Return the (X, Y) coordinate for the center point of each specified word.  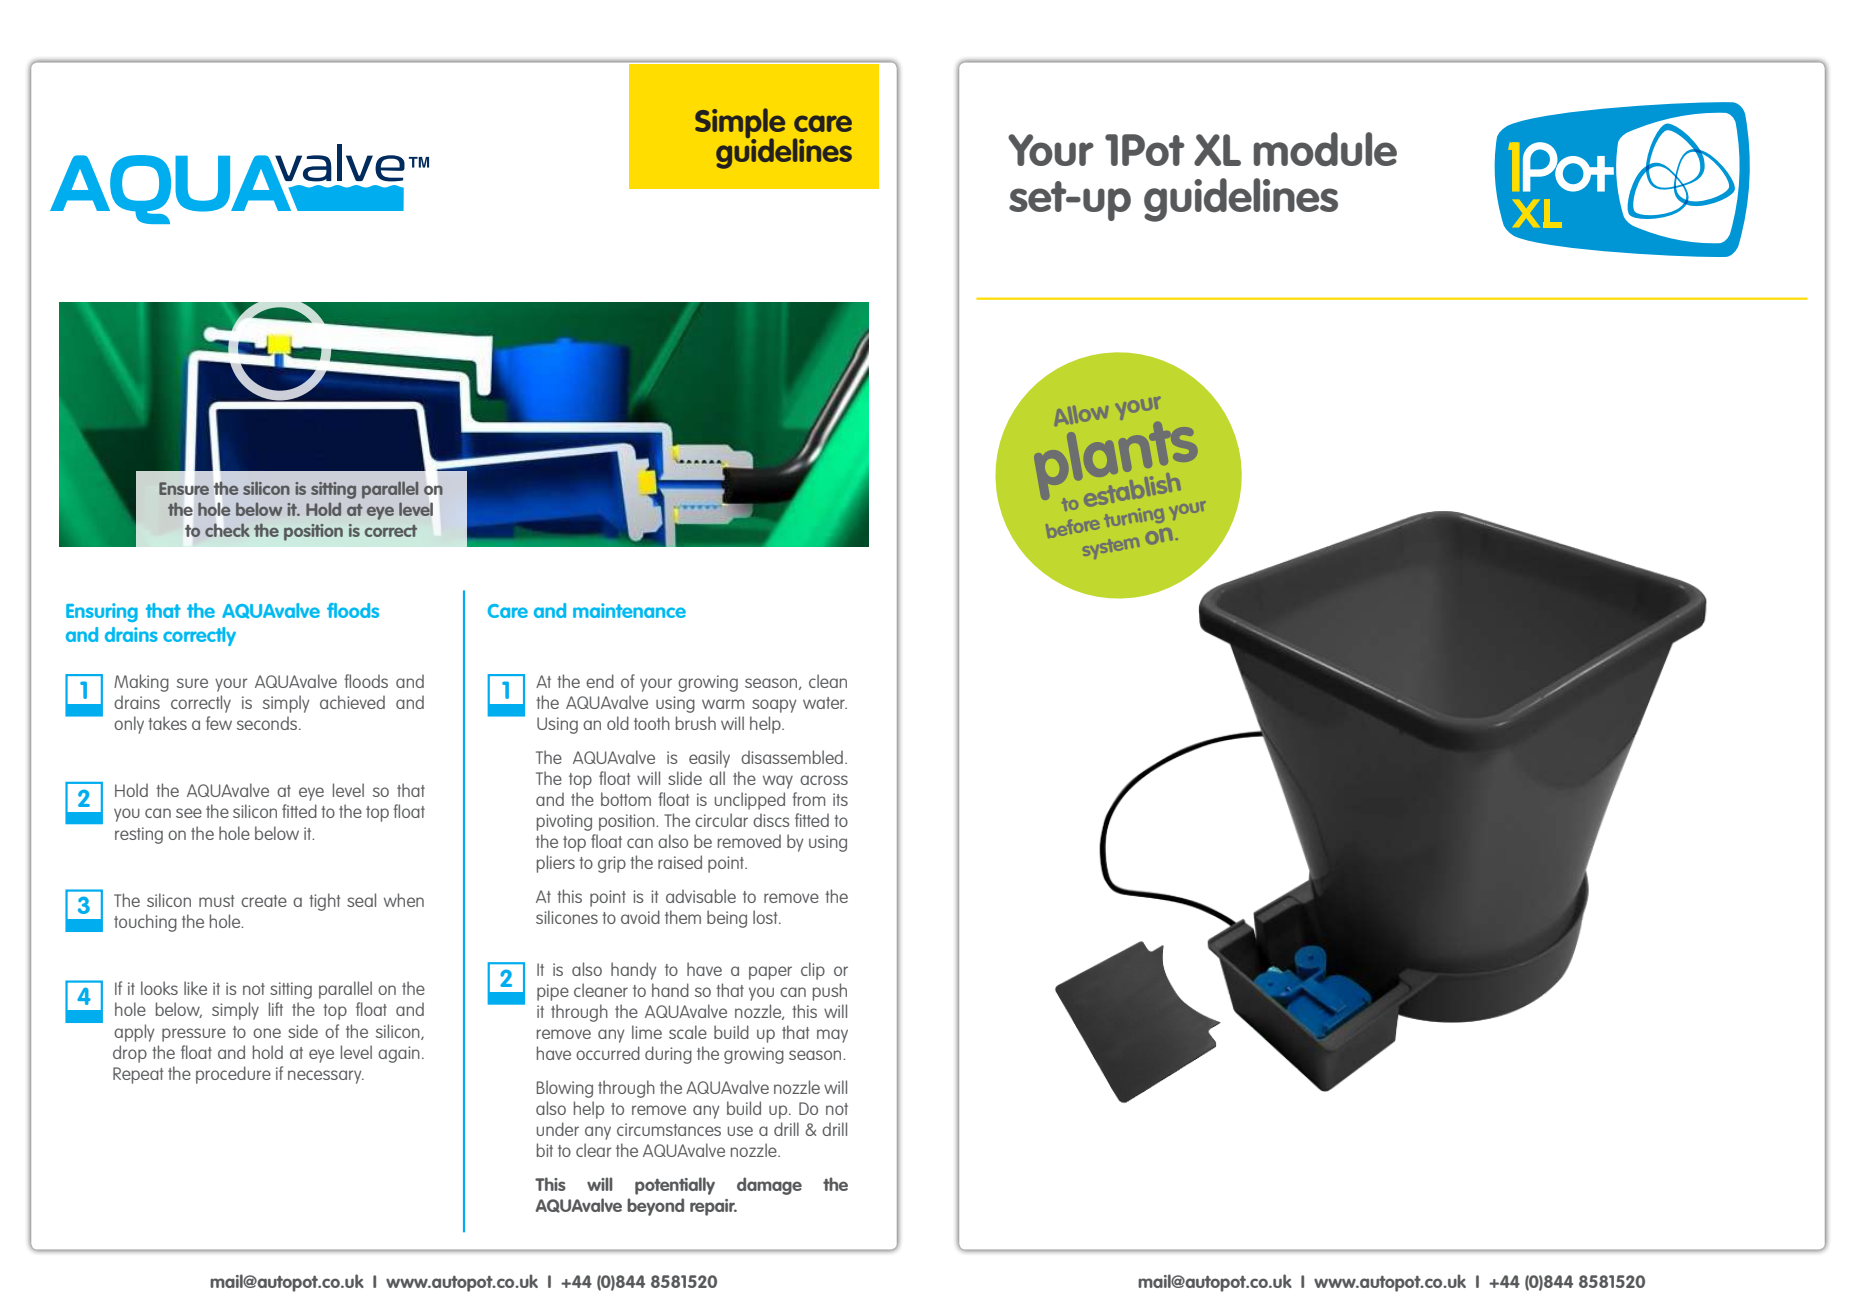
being (727, 919)
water (825, 703)
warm (723, 704)
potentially (675, 1186)
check (227, 530)
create (264, 901)
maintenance (629, 610)
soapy (774, 706)
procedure (233, 1075)
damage (769, 1186)
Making (141, 683)
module (1325, 149)
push (830, 992)
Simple (740, 124)
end (600, 681)
